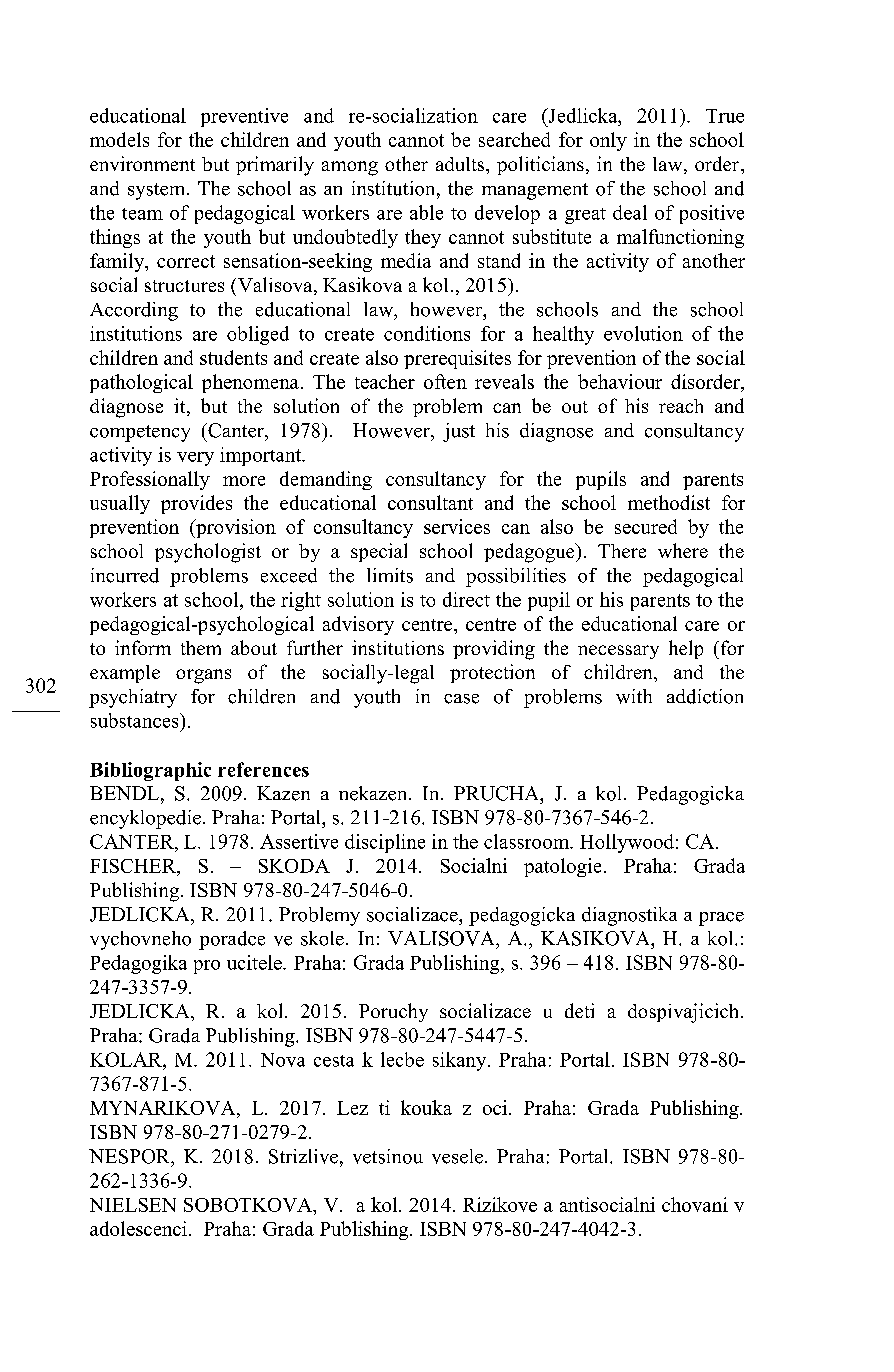 The height and width of the page is (1372, 894). What do you see at coordinates (385, 843) in the page?
I see `discipline` at bounding box center [385, 843].
